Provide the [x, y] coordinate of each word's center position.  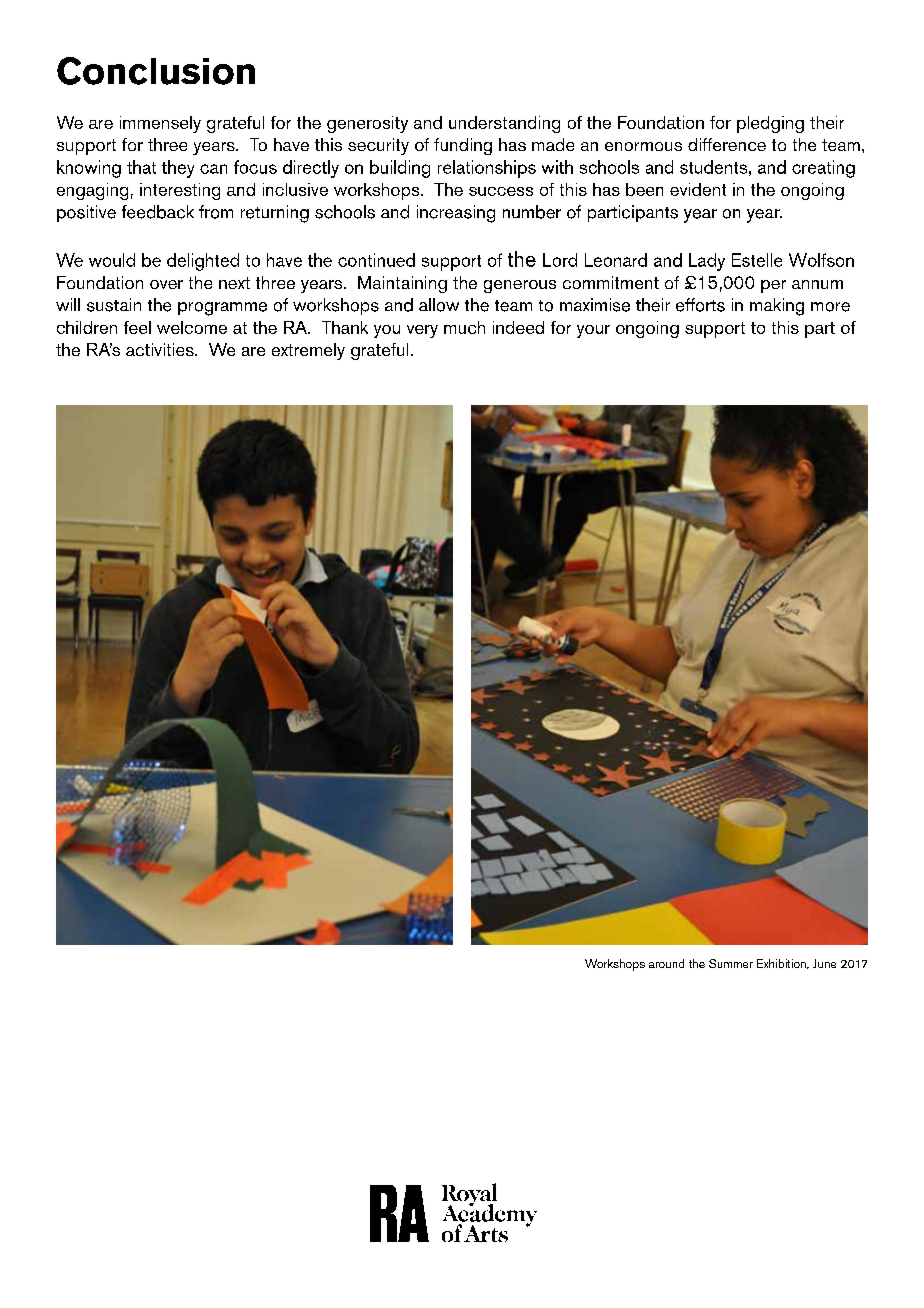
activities [161, 349]
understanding [504, 124]
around [666, 963]
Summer [731, 963]
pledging [770, 124]
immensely [160, 124]
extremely [308, 351]
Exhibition [782, 964]
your [593, 331]
